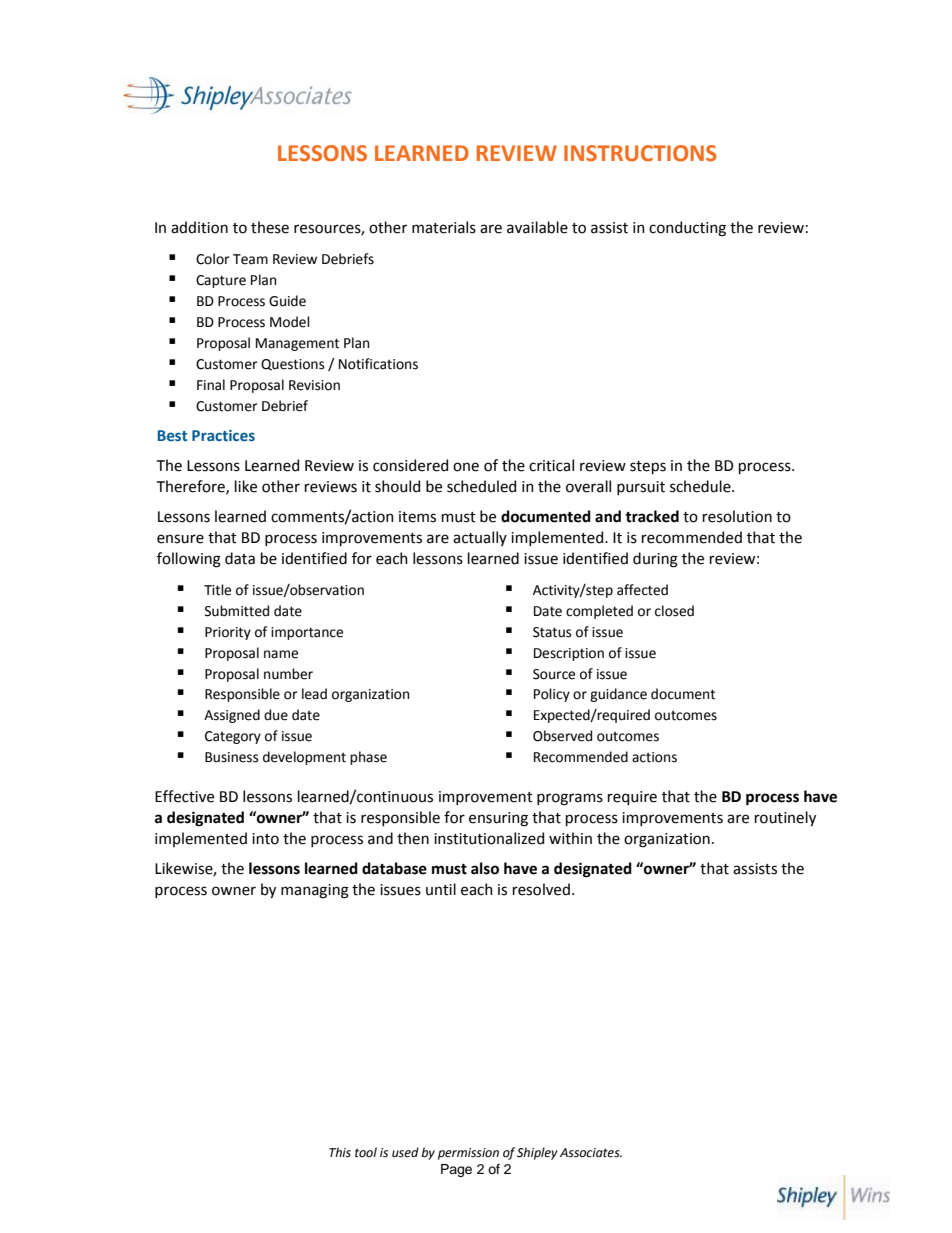 The width and height of the screenshot is (952, 1233). I want to click on pursuit, so click(641, 488).
